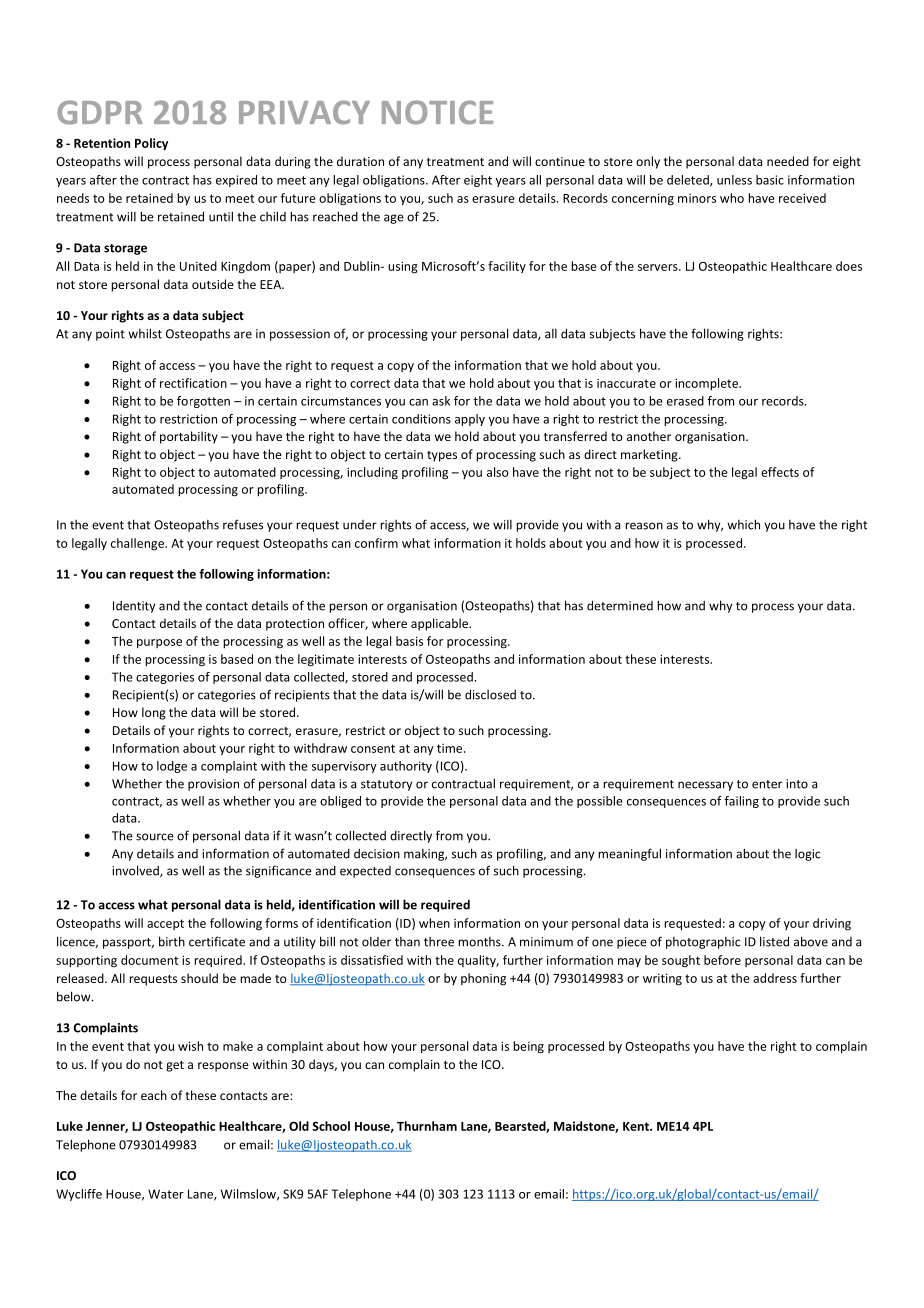 This image has width=924, height=1308. What do you see at coordinates (437, 112) in the image?
I see `NOTICE` at bounding box center [437, 112].
